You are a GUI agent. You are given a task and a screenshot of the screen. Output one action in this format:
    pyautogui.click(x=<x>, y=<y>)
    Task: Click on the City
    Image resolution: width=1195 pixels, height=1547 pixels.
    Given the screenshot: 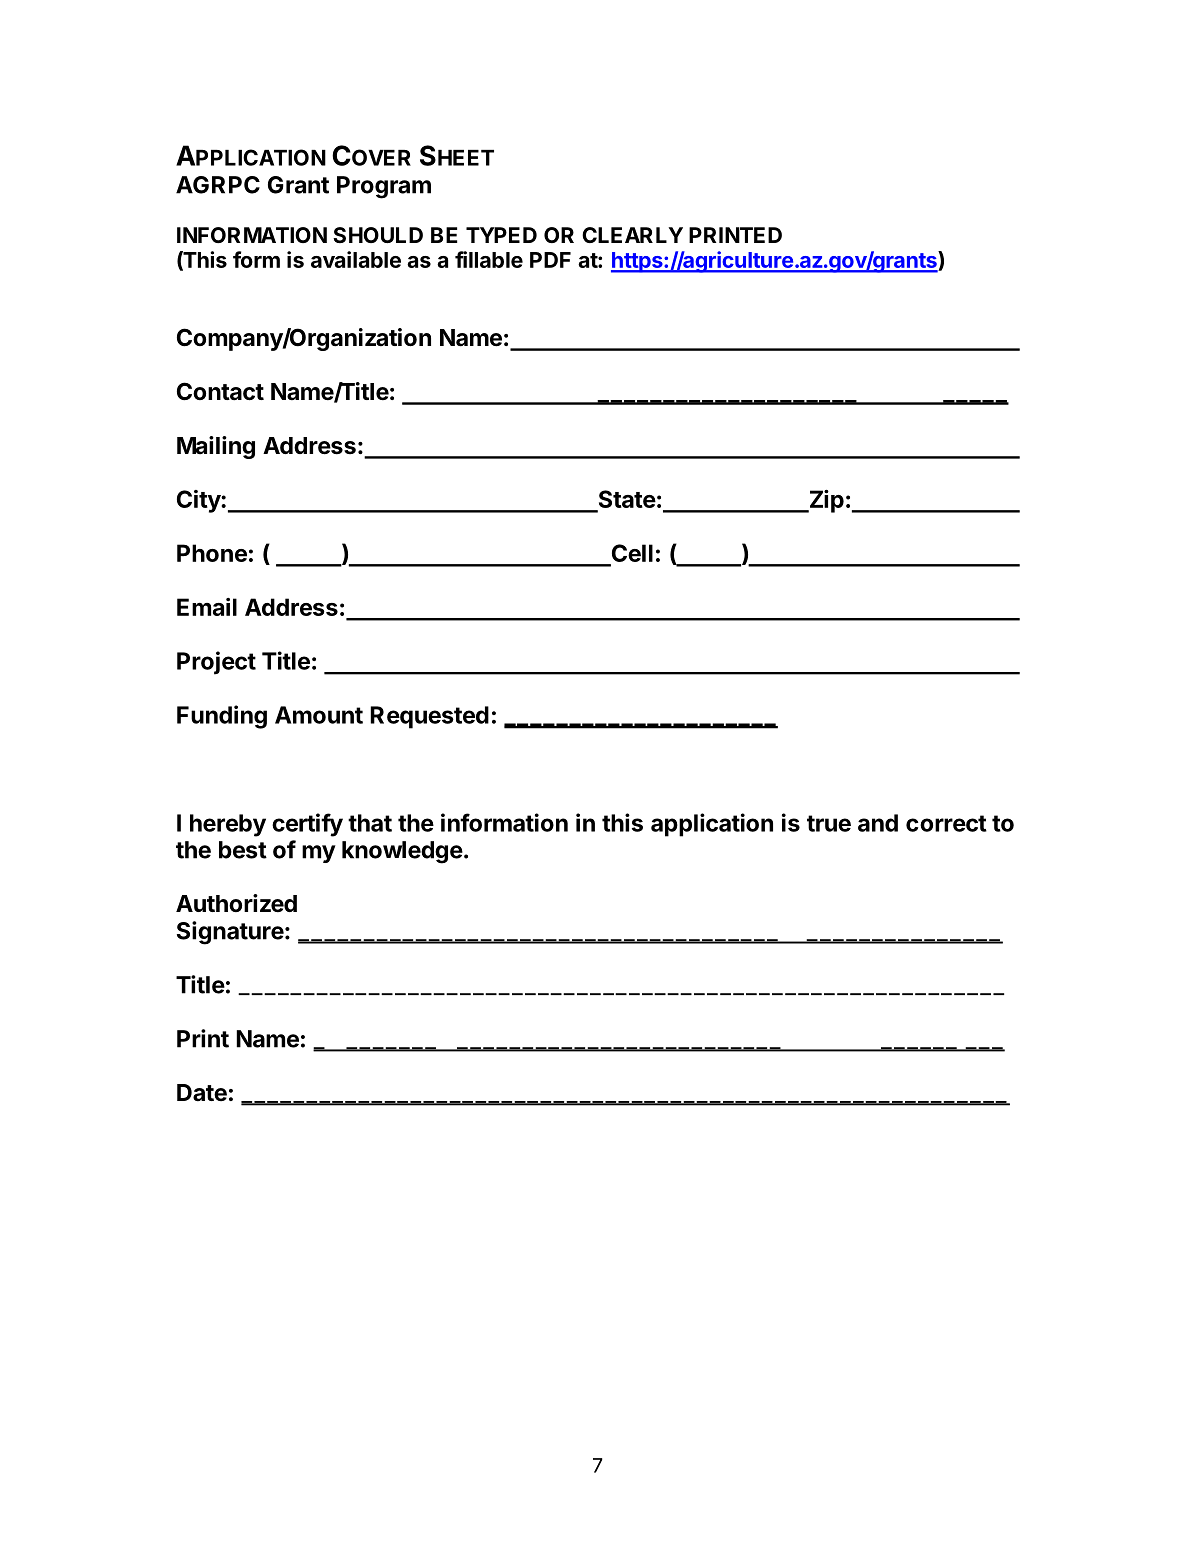 What is the action you would take?
    pyautogui.click(x=199, y=501)
